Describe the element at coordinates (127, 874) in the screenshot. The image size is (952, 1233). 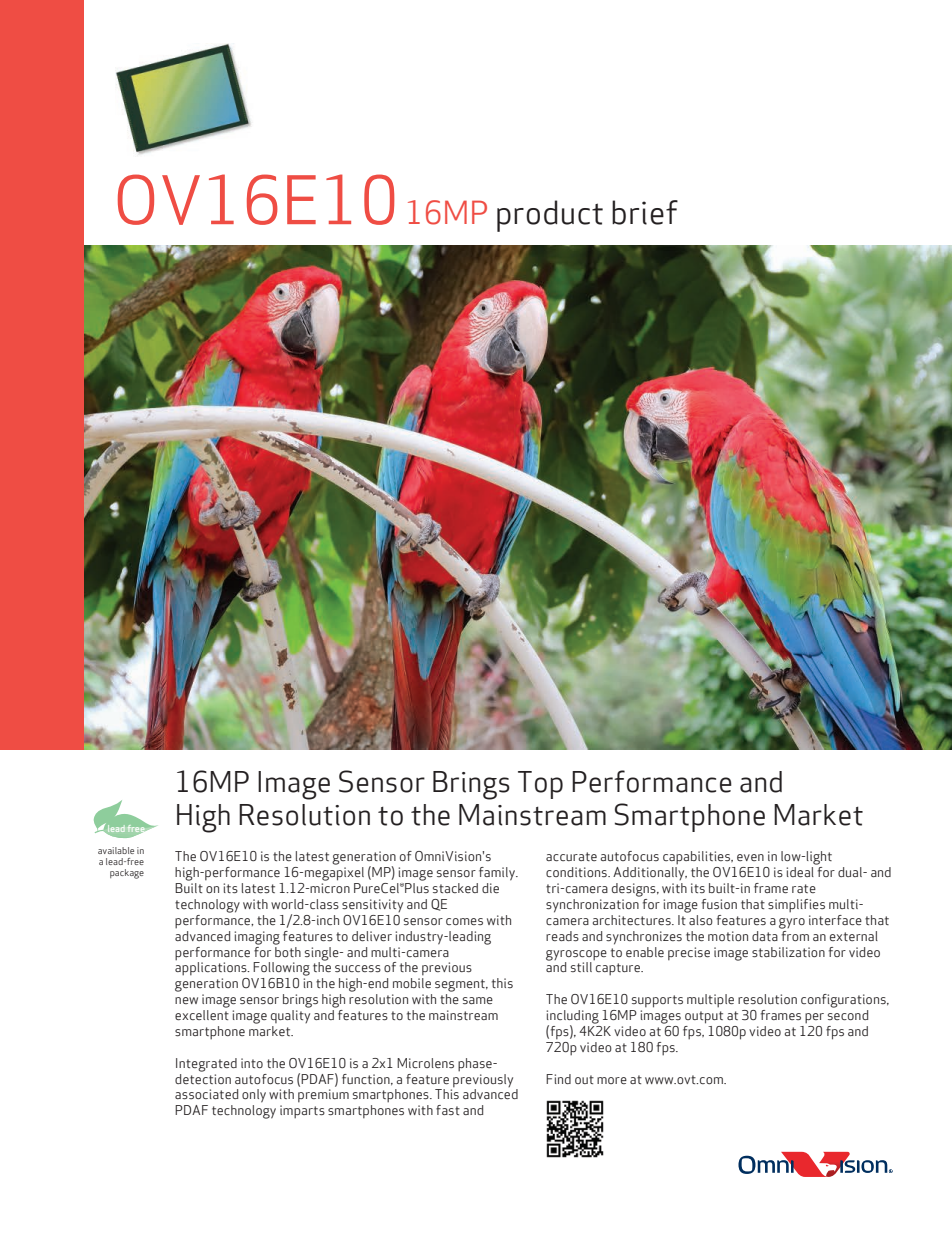
I see `package` at that location.
